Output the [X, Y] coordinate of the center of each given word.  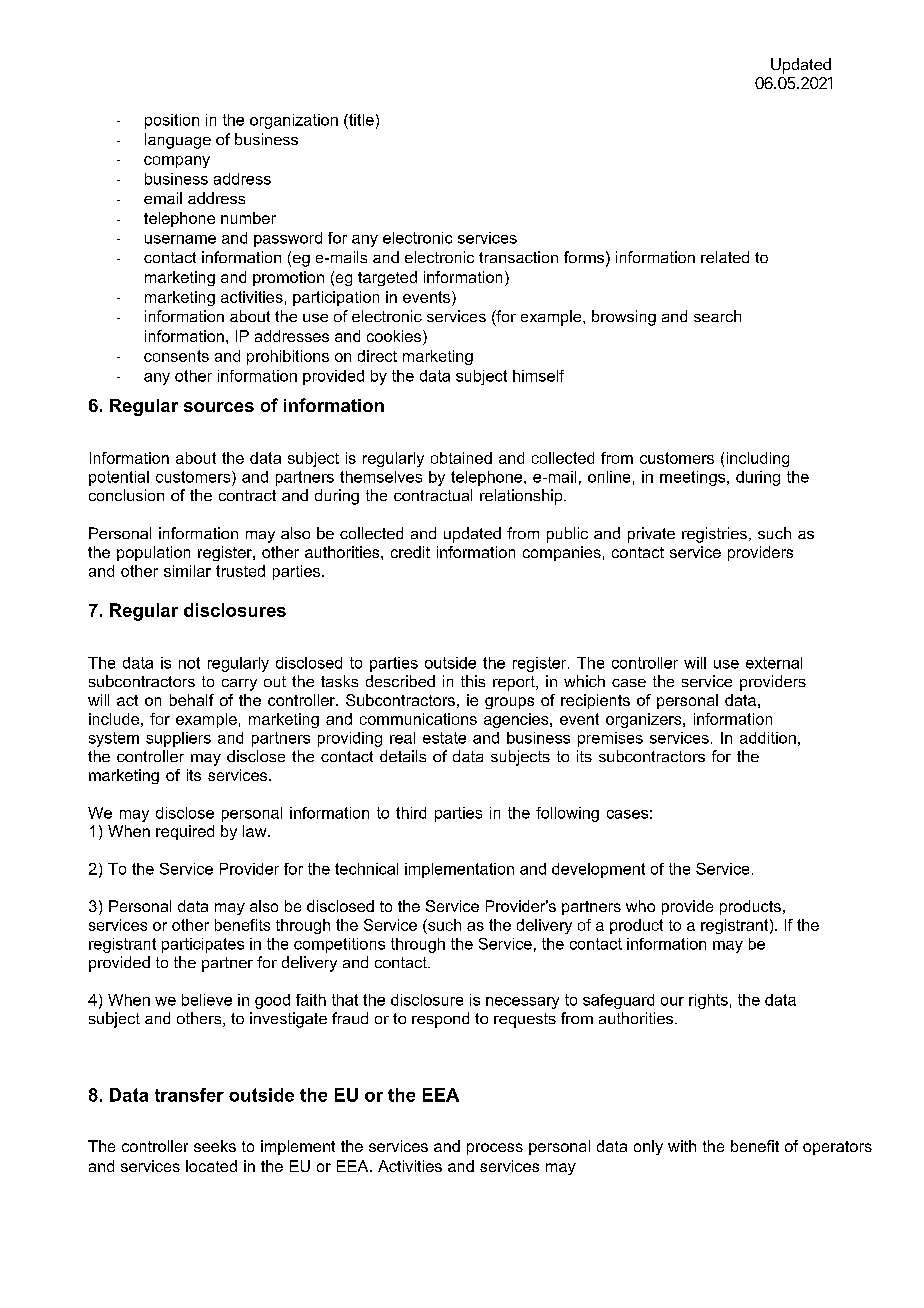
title [360, 120]
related [725, 257]
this [473, 681]
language [178, 141]
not [189, 663]
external [774, 663]
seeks [215, 1146]
